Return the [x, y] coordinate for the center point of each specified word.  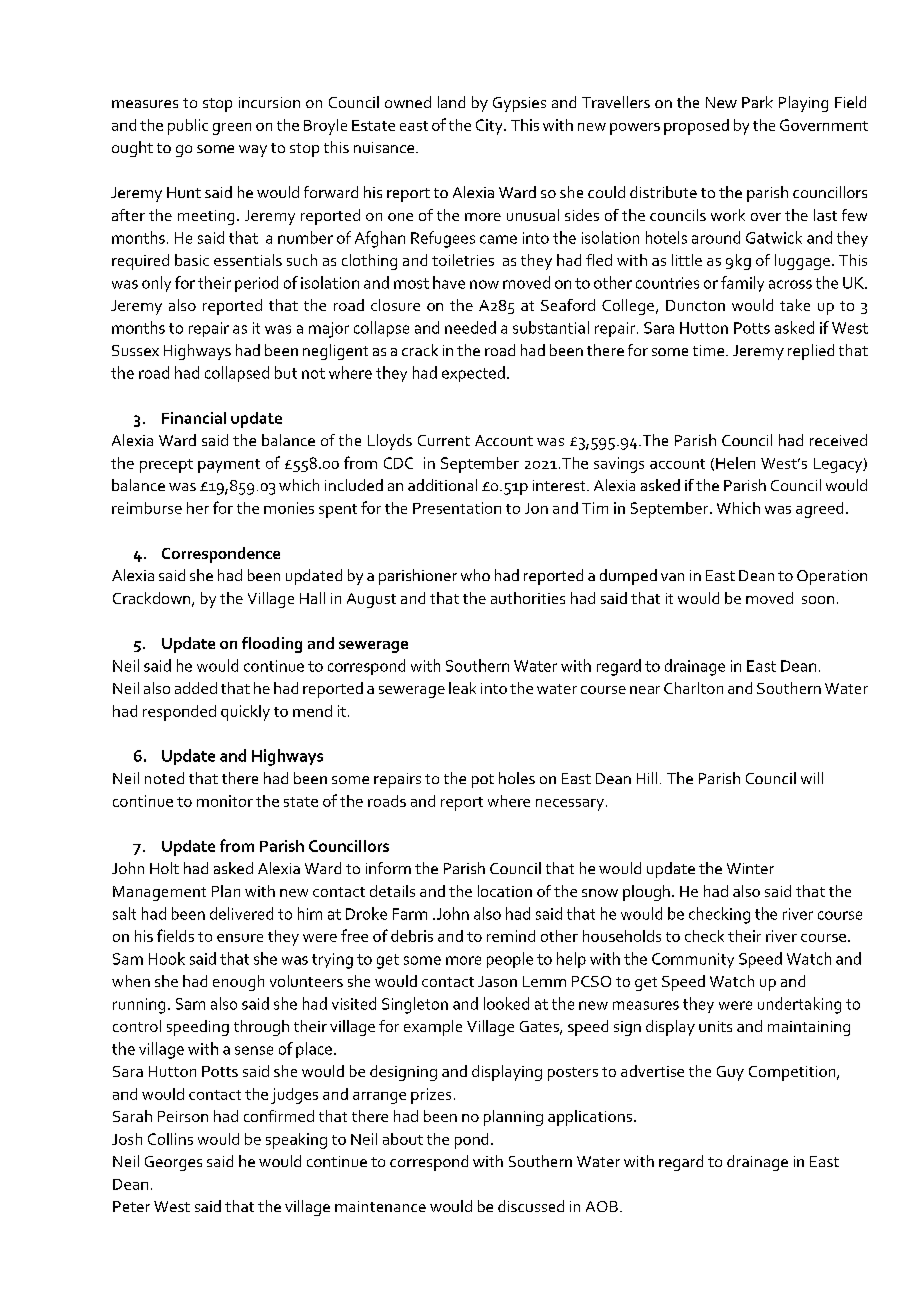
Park [757, 102]
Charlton [693, 688]
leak [462, 688]
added [196, 688]
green [232, 129]
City [490, 127]
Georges [173, 1163]
